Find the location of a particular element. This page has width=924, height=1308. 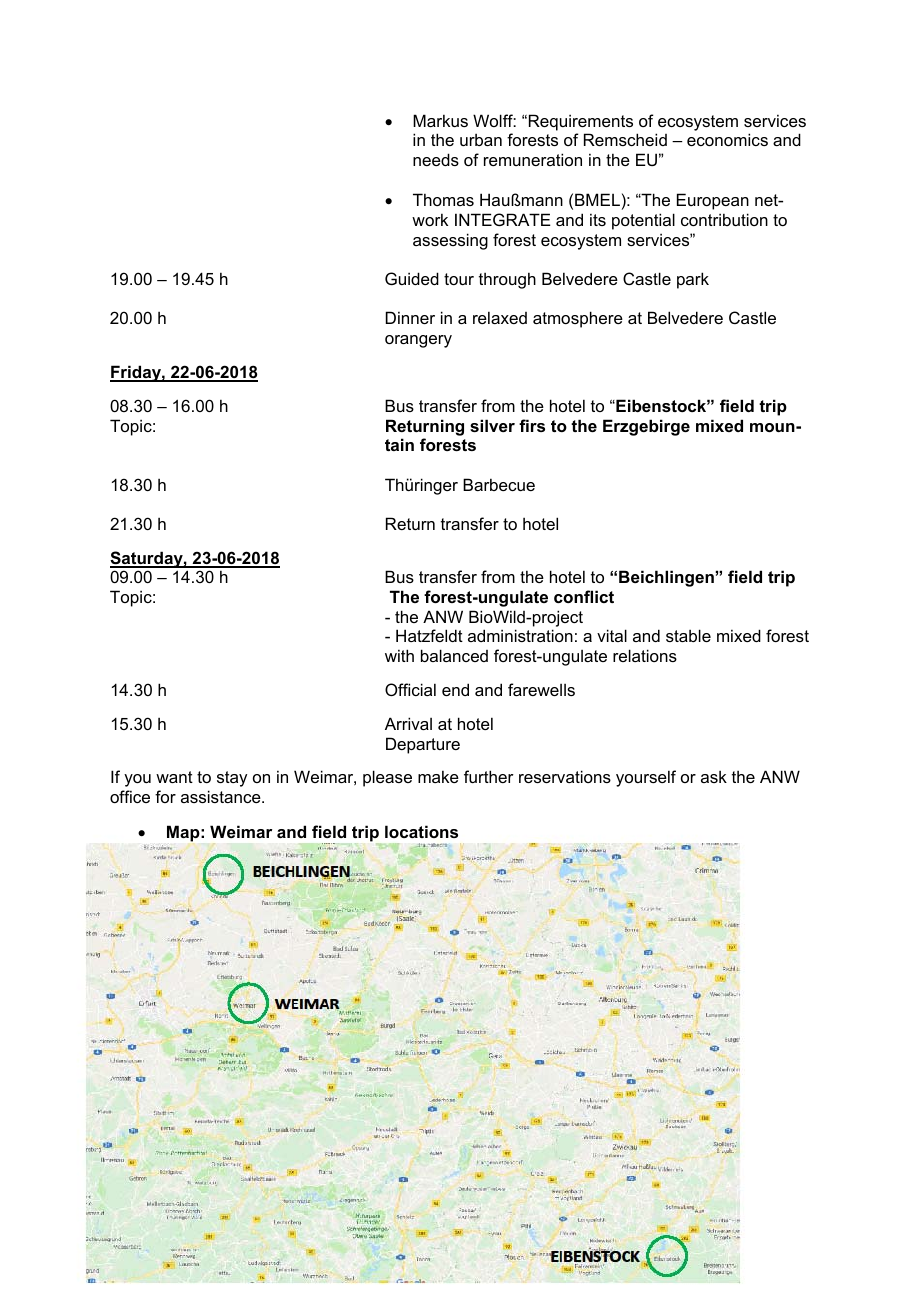

relaxed is located at coordinates (500, 317).
